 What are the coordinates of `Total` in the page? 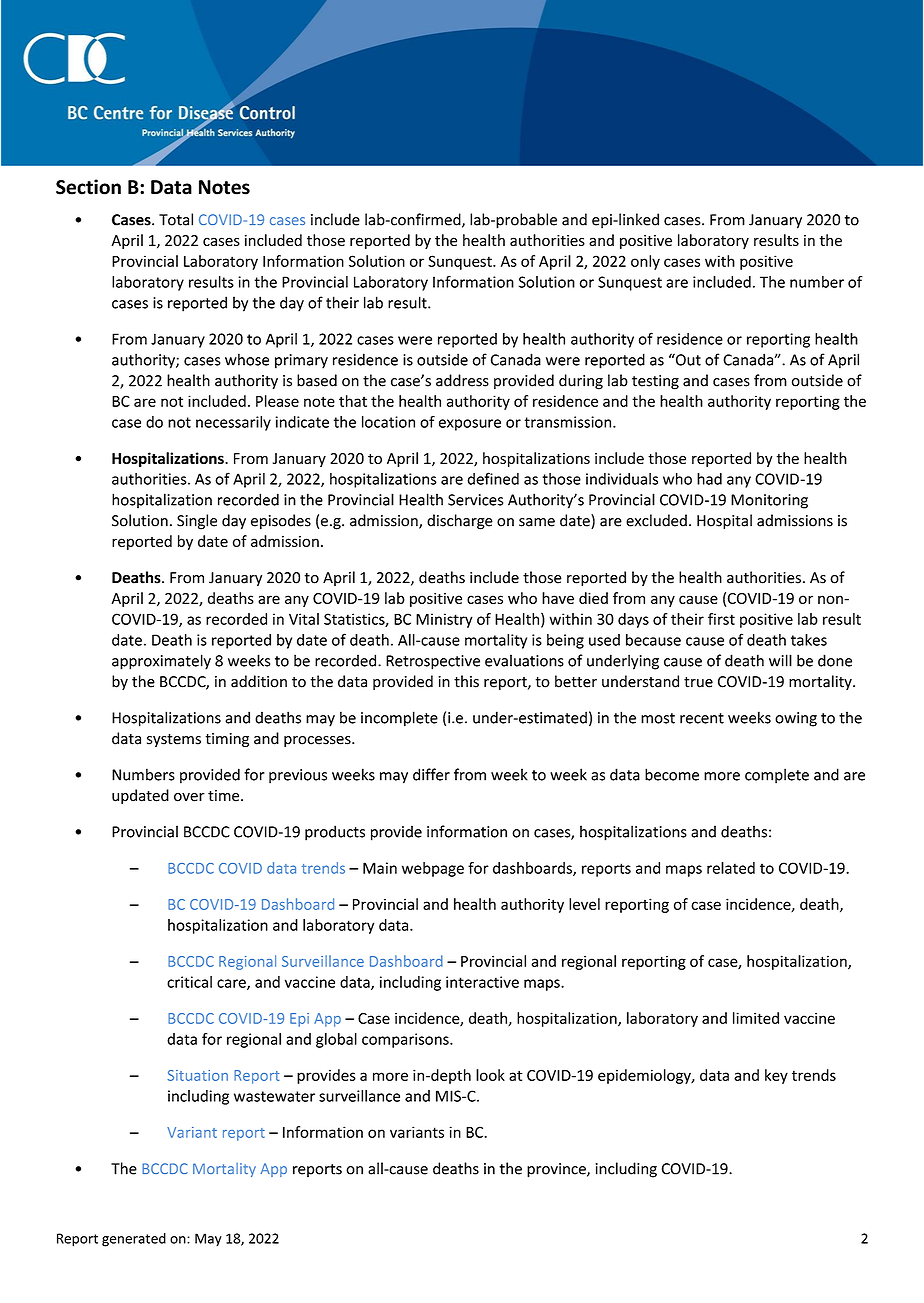 It's located at (176, 219).
